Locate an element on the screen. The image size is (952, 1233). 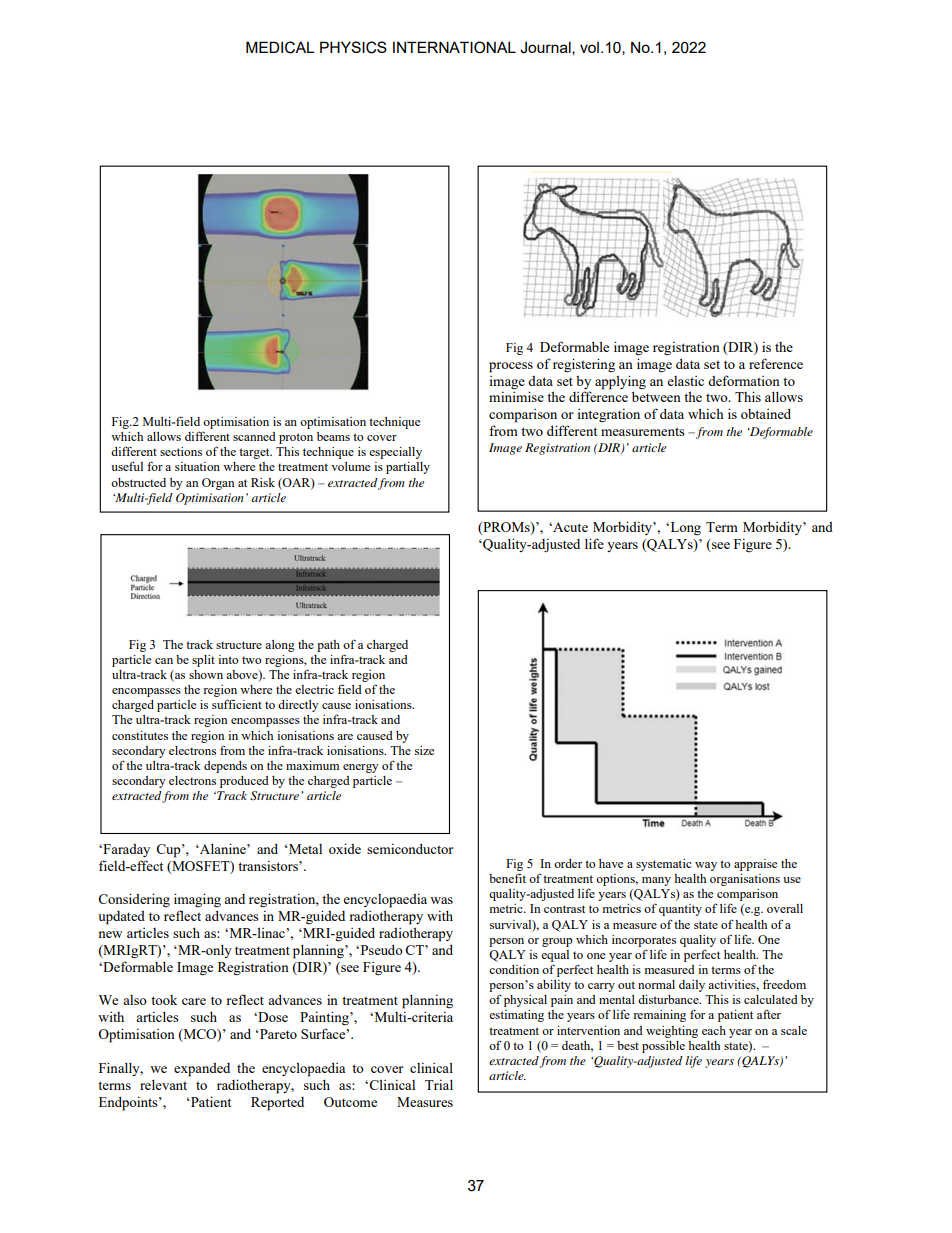
Journal is located at coordinates (546, 48).
